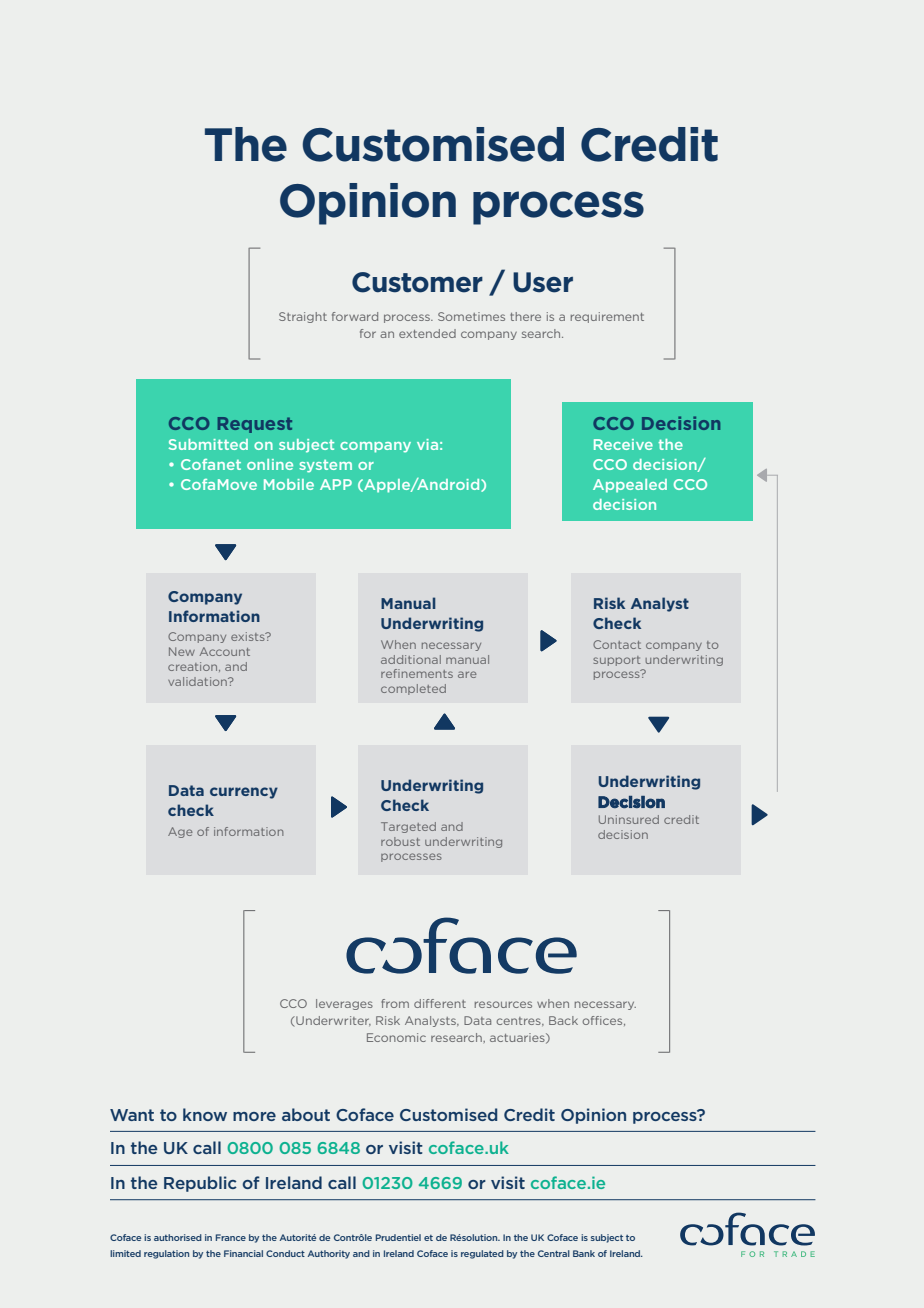 The height and width of the page is (1308, 924). Describe the element at coordinates (629, 819) in the page. I see `Uninsured` at that location.
